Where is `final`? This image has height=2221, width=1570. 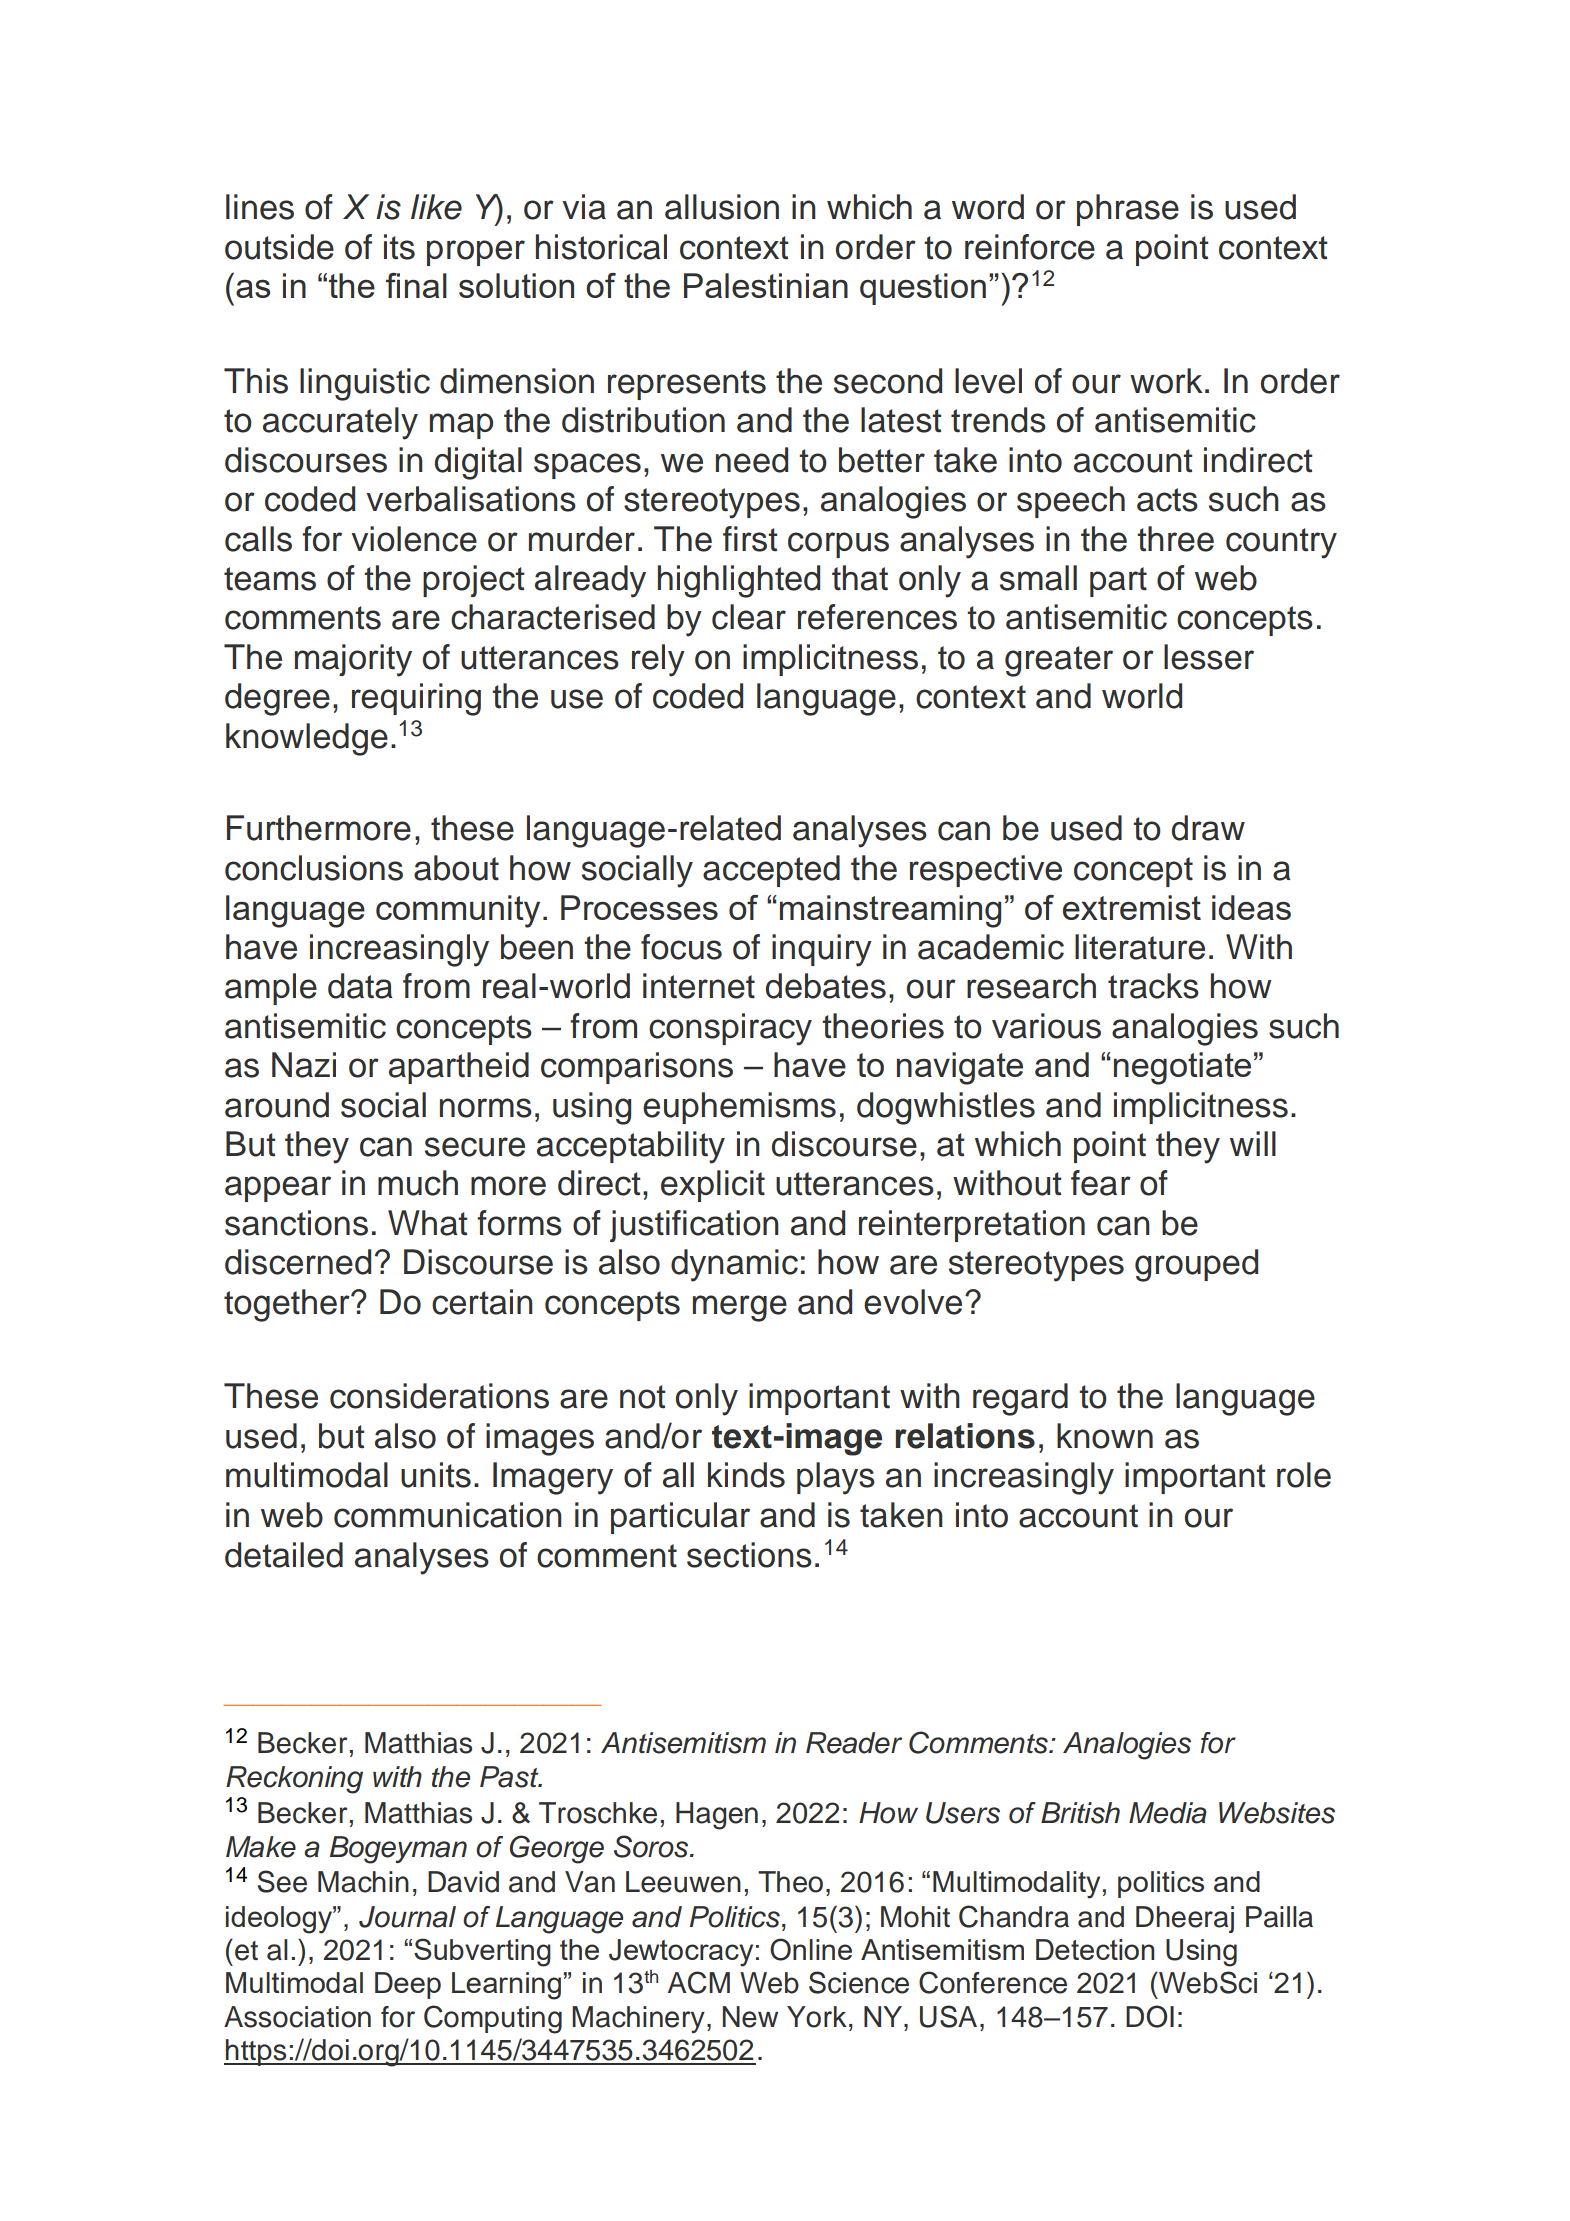 final is located at coordinates (416, 285).
